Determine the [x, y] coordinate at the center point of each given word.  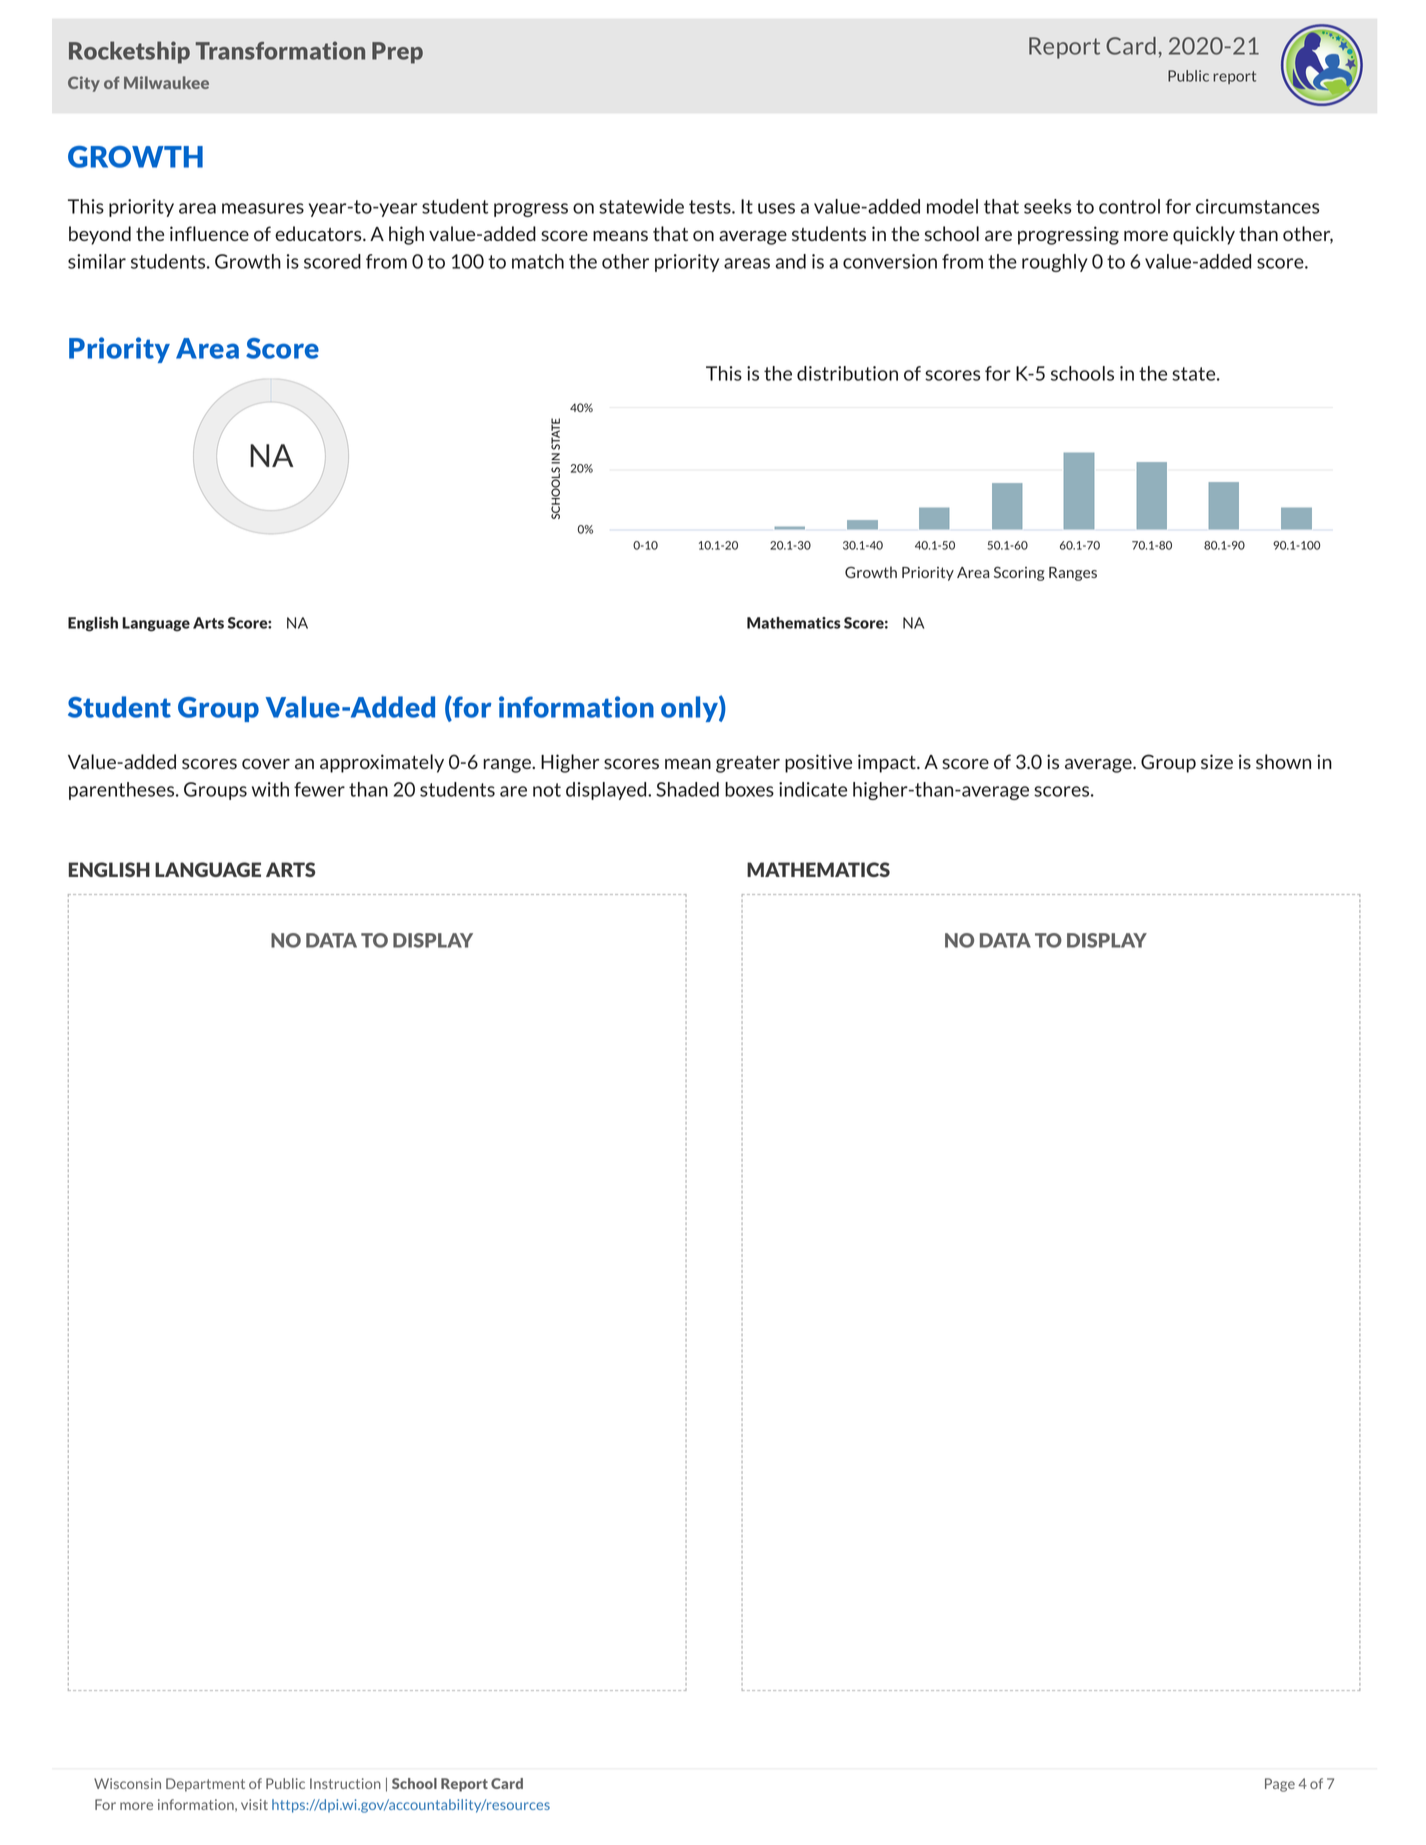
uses [776, 208]
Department [205, 1785]
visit [254, 1804]
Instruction [345, 1783]
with [270, 789]
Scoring [1019, 573]
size [1217, 761]
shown [1283, 761]
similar [97, 261]
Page [1280, 1785]
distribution [847, 373]
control [1129, 206]
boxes [749, 789]
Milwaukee [166, 82]
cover [266, 764]
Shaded [687, 789]
